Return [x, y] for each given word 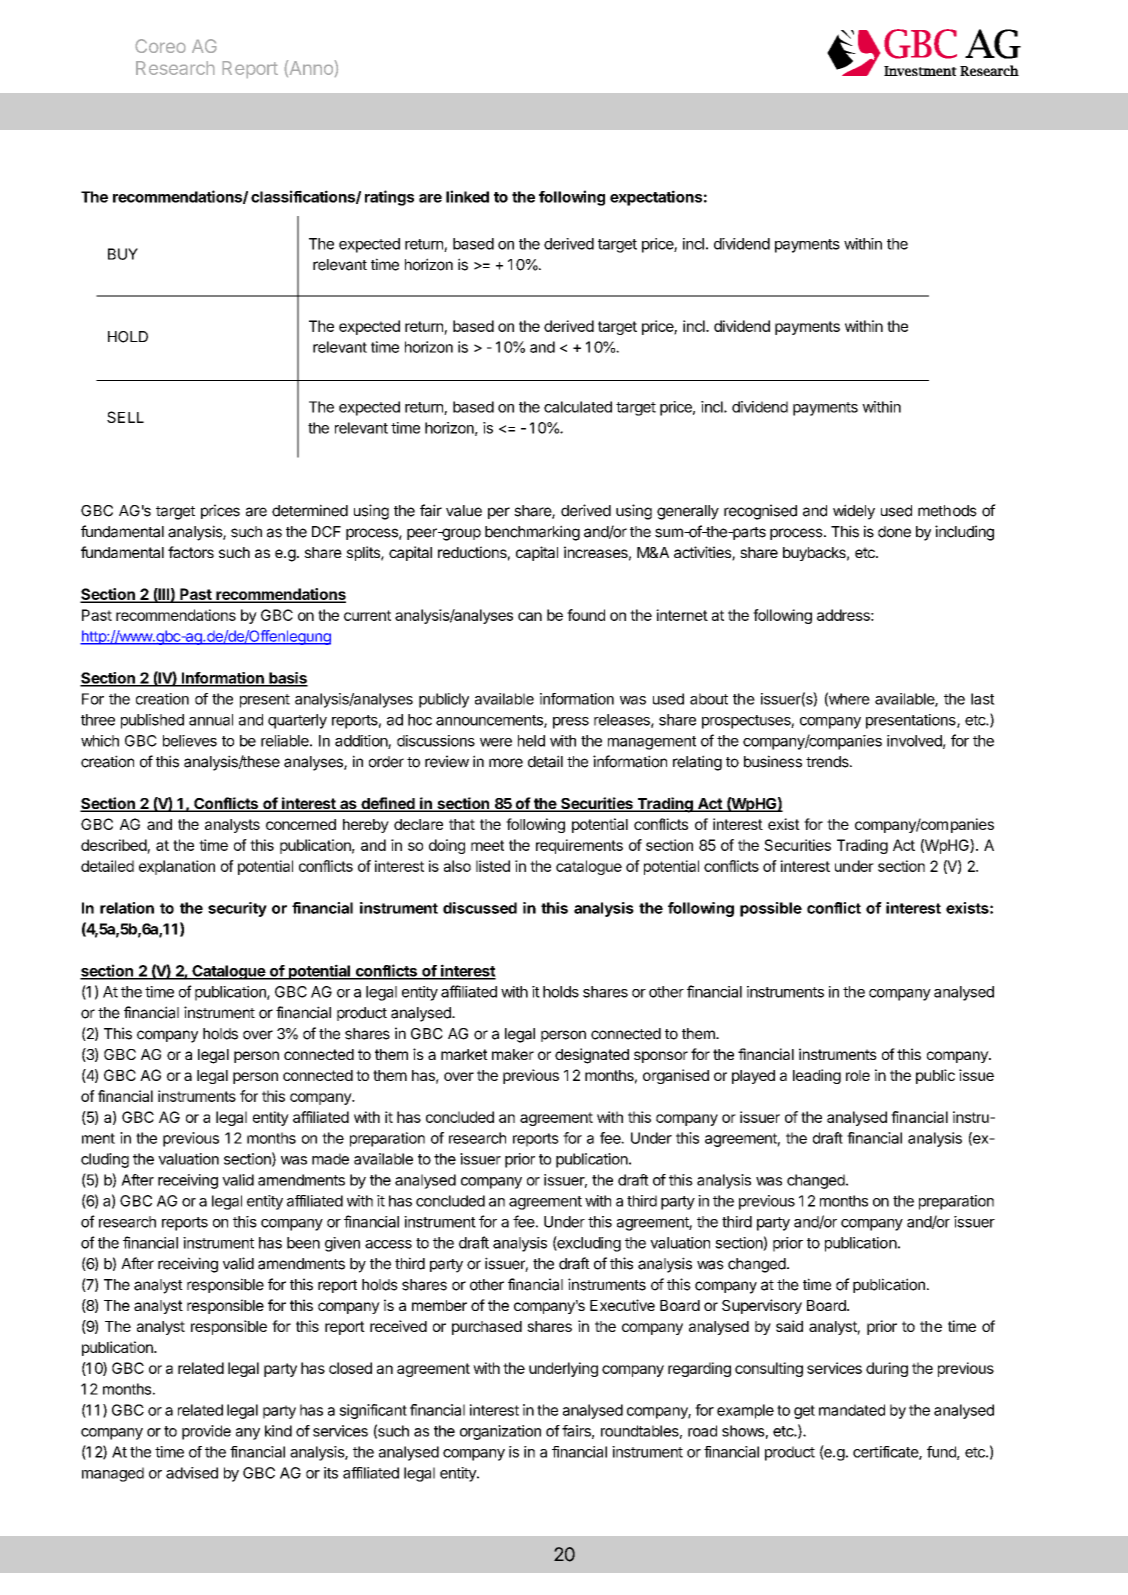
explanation [177, 867]
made [330, 1159]
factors [191, 552]
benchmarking [532, 533]
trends [828, 762]
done [894, 532]
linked [467, 196]
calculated [578, 407]
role [858, 1075]
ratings [389, 198]
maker [513, 1054]
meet [487, 845]
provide [206, 1432]
